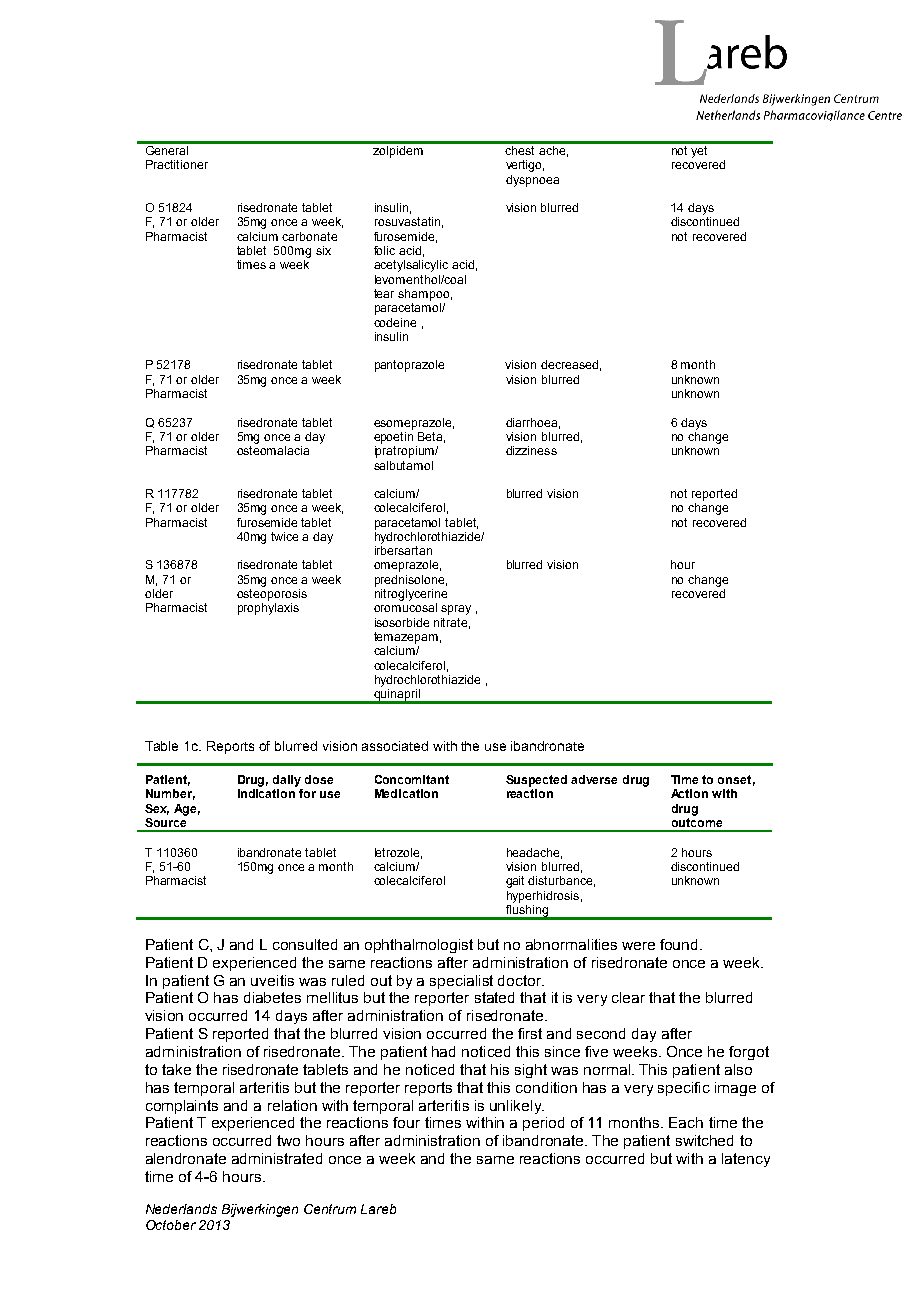 This document has width=924, height=1308. What do you see at coordinates (532, 181) in the document?
I see `dyspnoea` at bounding box center [532, 181].
